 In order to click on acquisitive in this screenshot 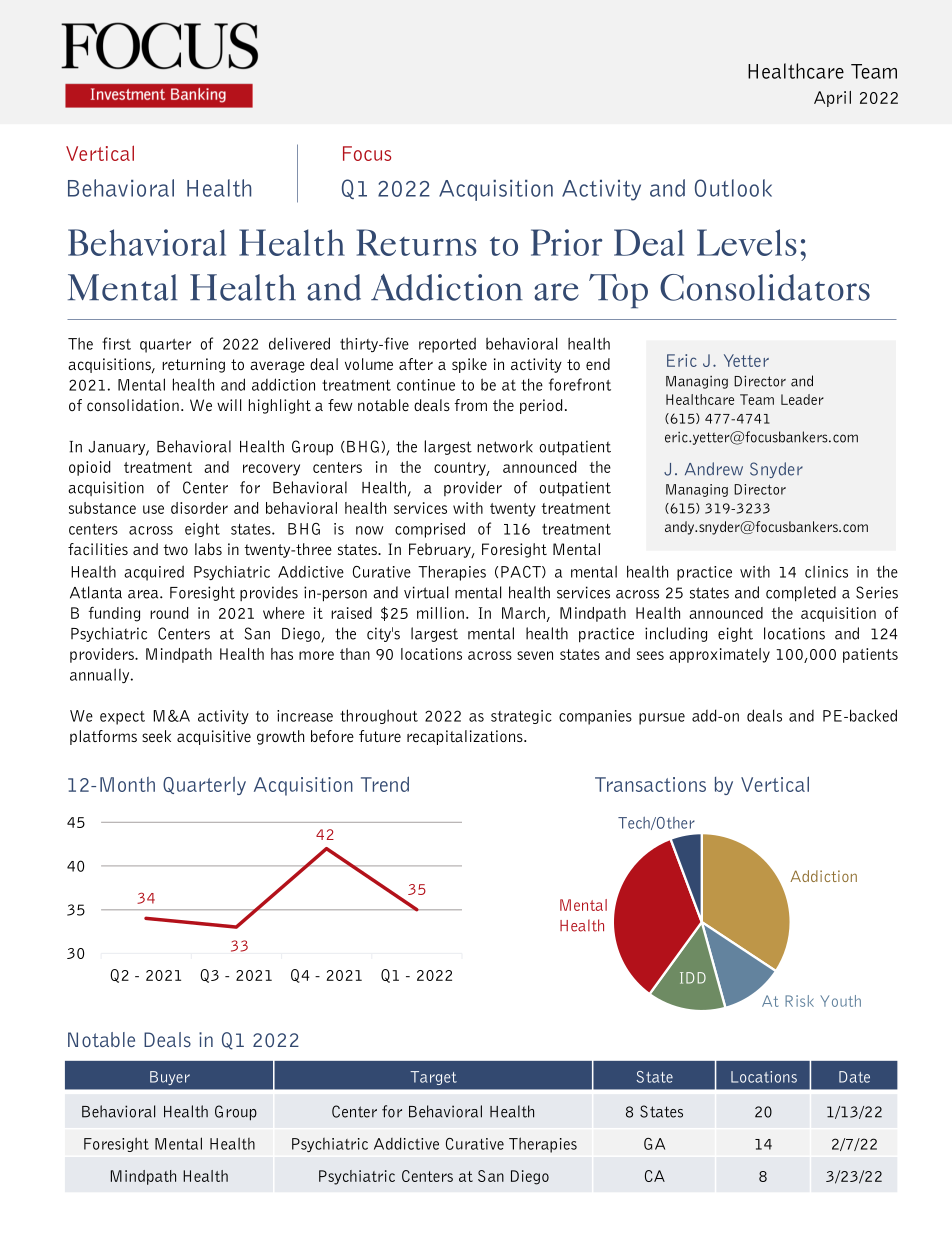, I will do `click(214, 737)`.
